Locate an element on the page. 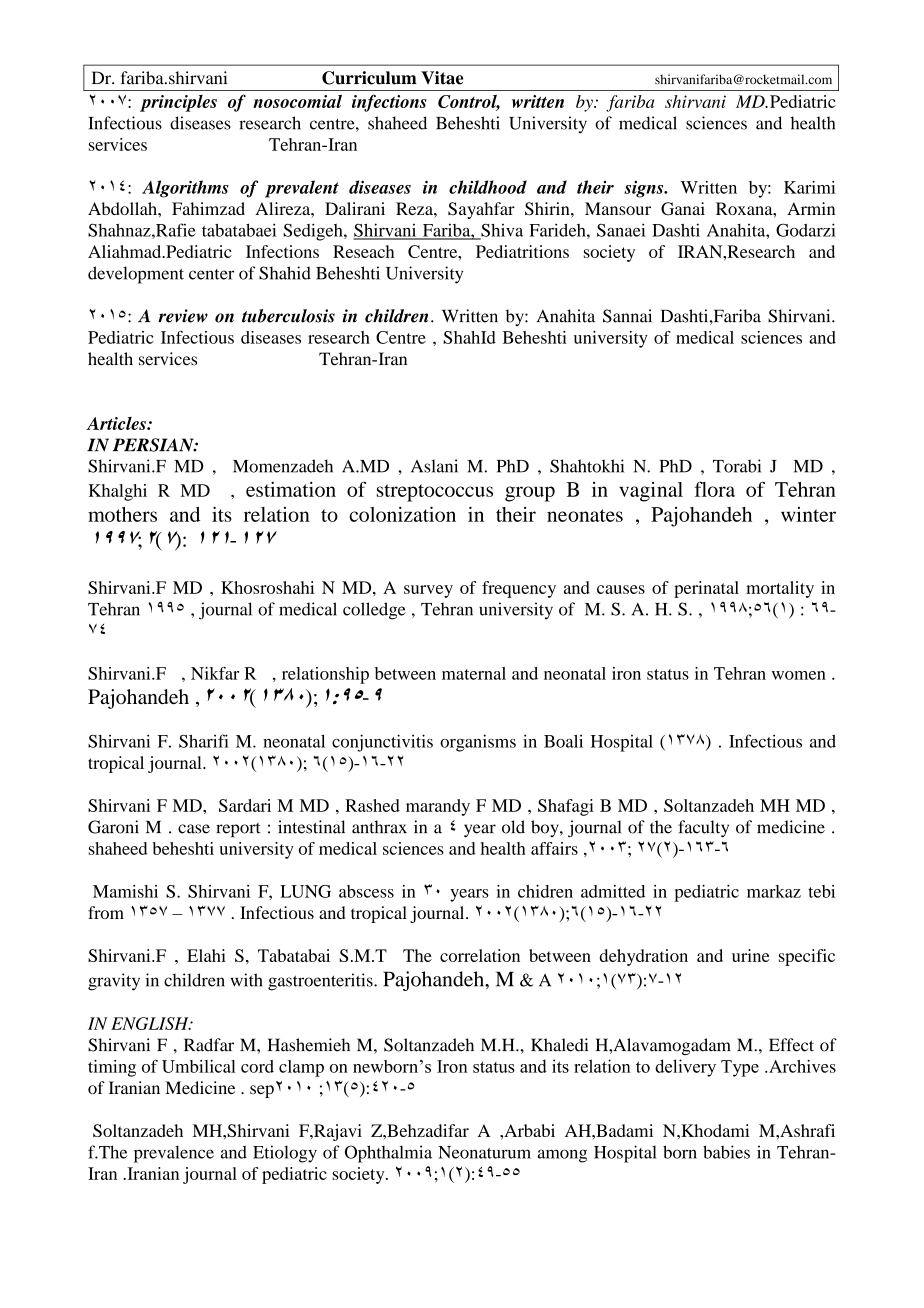 The width and height of the page is (924, 1308). mothers is located at coordinates (122, 514).
